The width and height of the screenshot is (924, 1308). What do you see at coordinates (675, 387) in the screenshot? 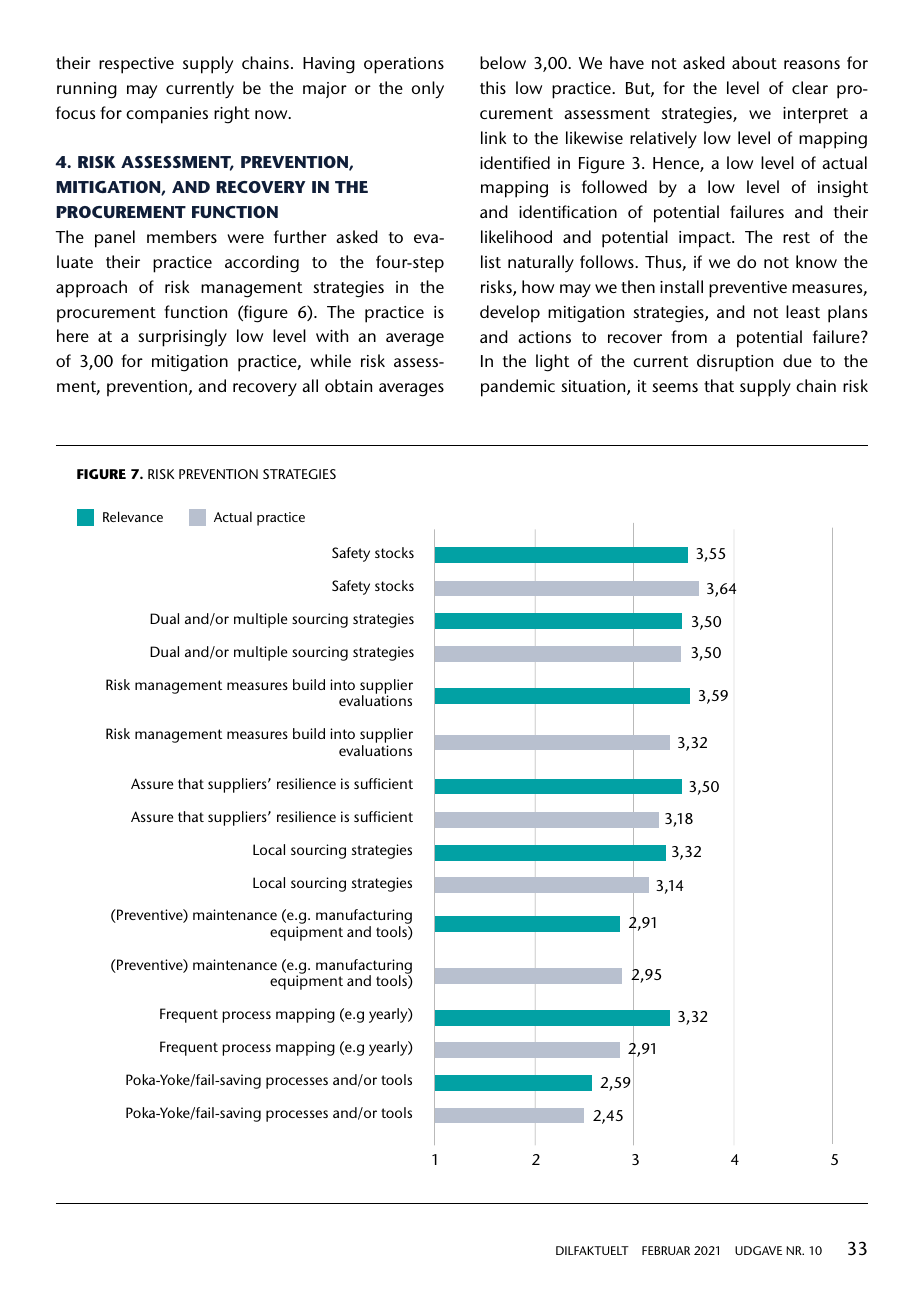
I see `seems` at bounding box center [675, 387].
